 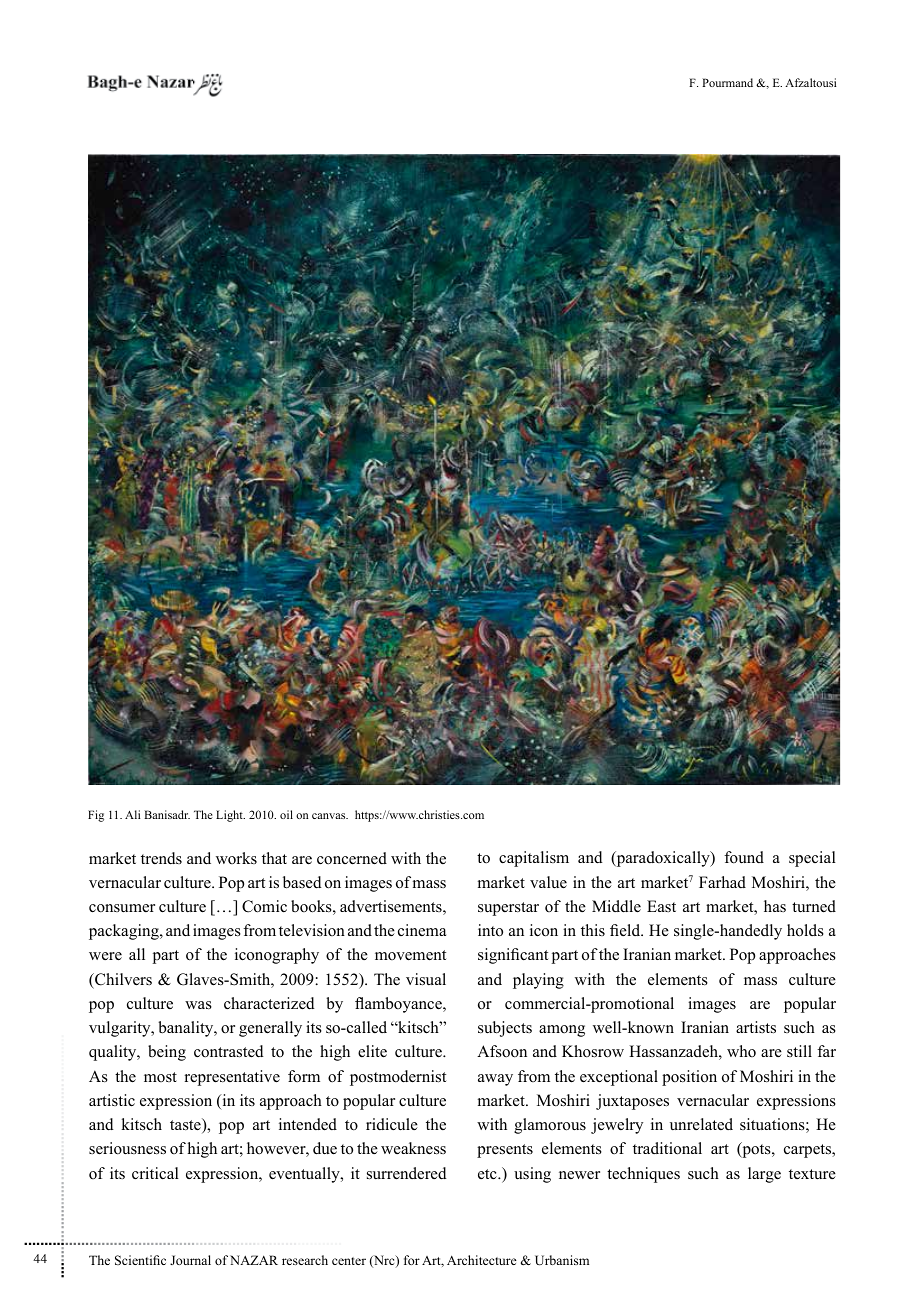 What do you see at coordinates (756, 1027) in the screenshot?
I see `artists` at bounding box center [756, 1027].
